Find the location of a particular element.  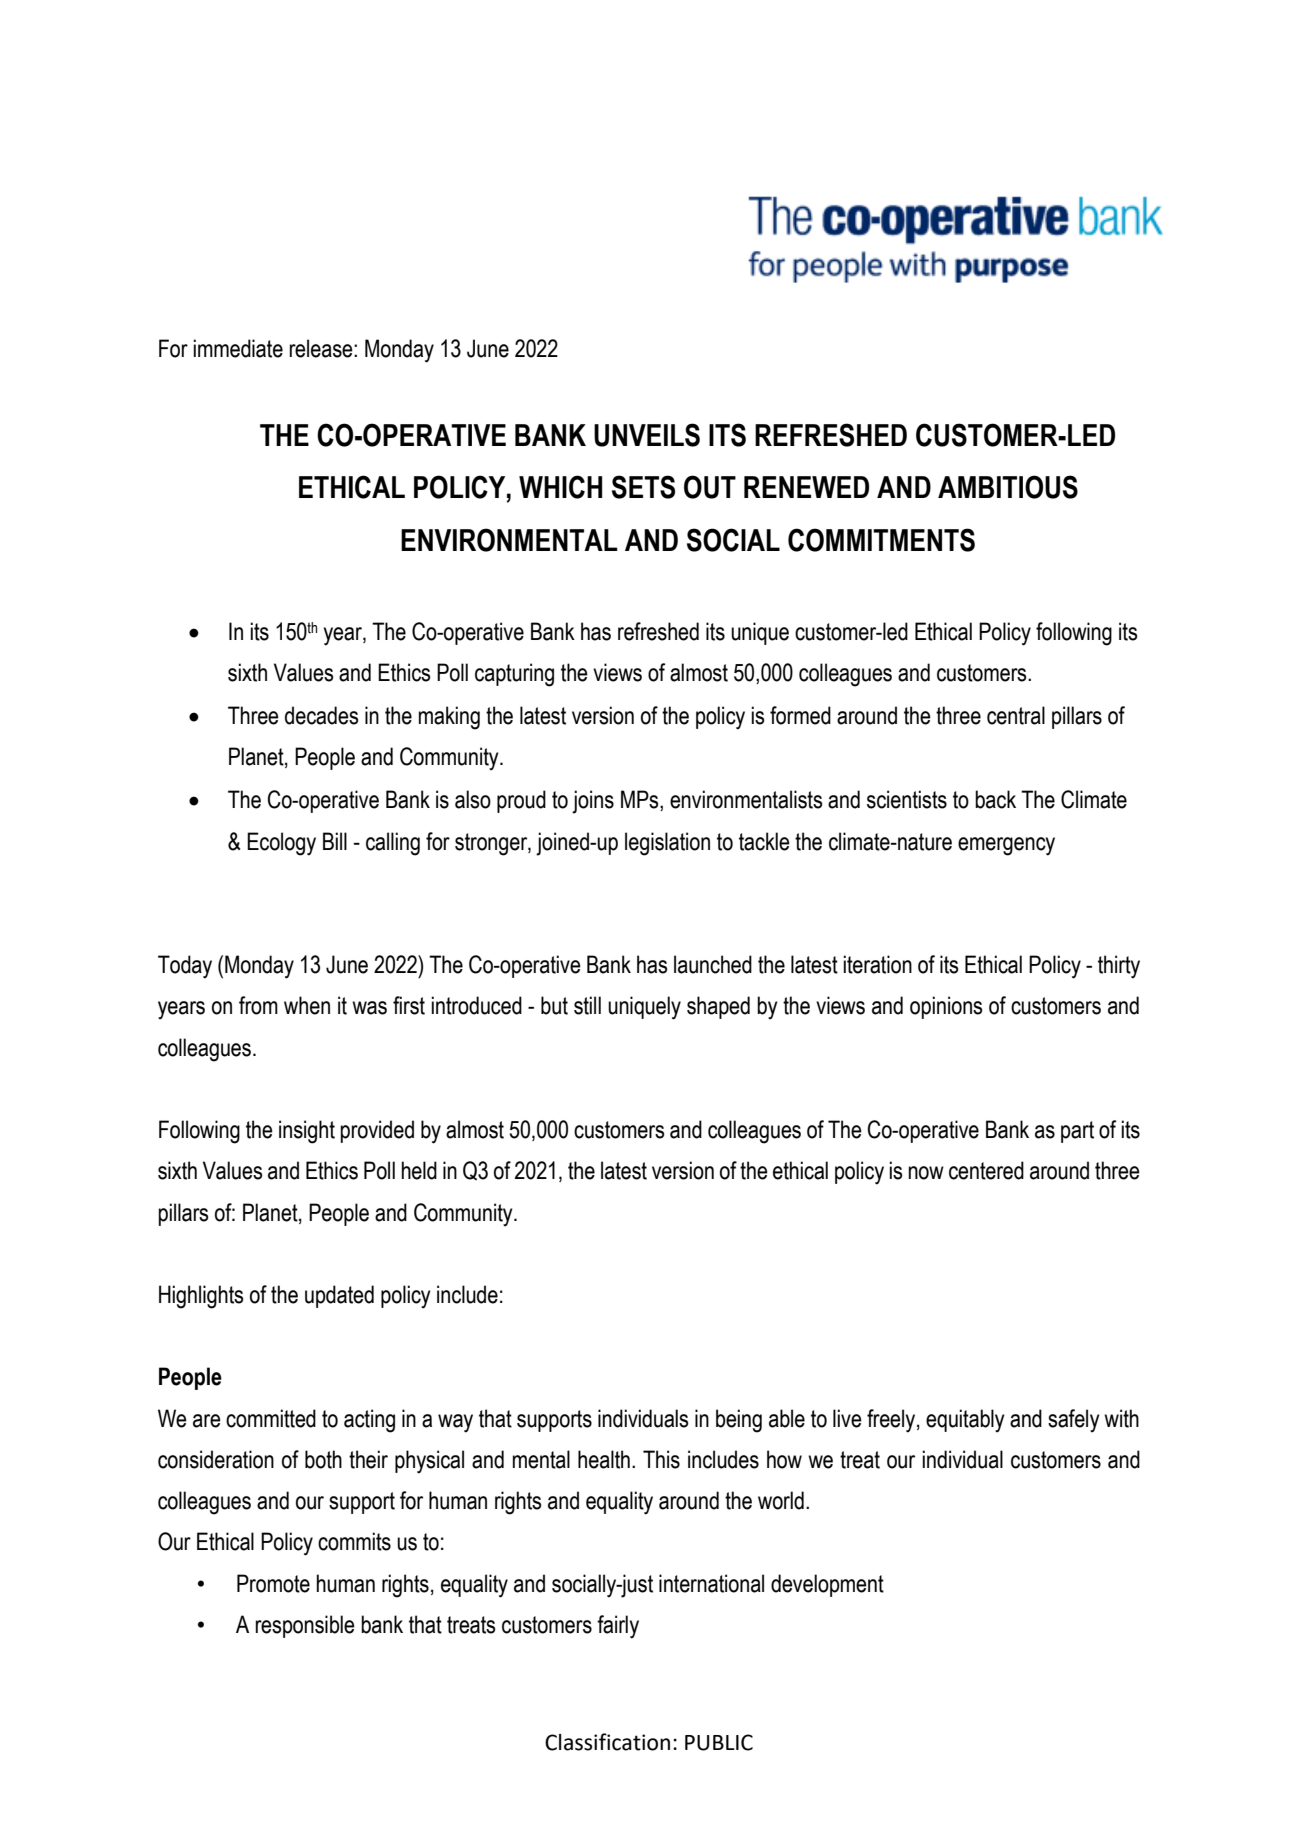

UNVEILS is located at coordinates (647, 435).
